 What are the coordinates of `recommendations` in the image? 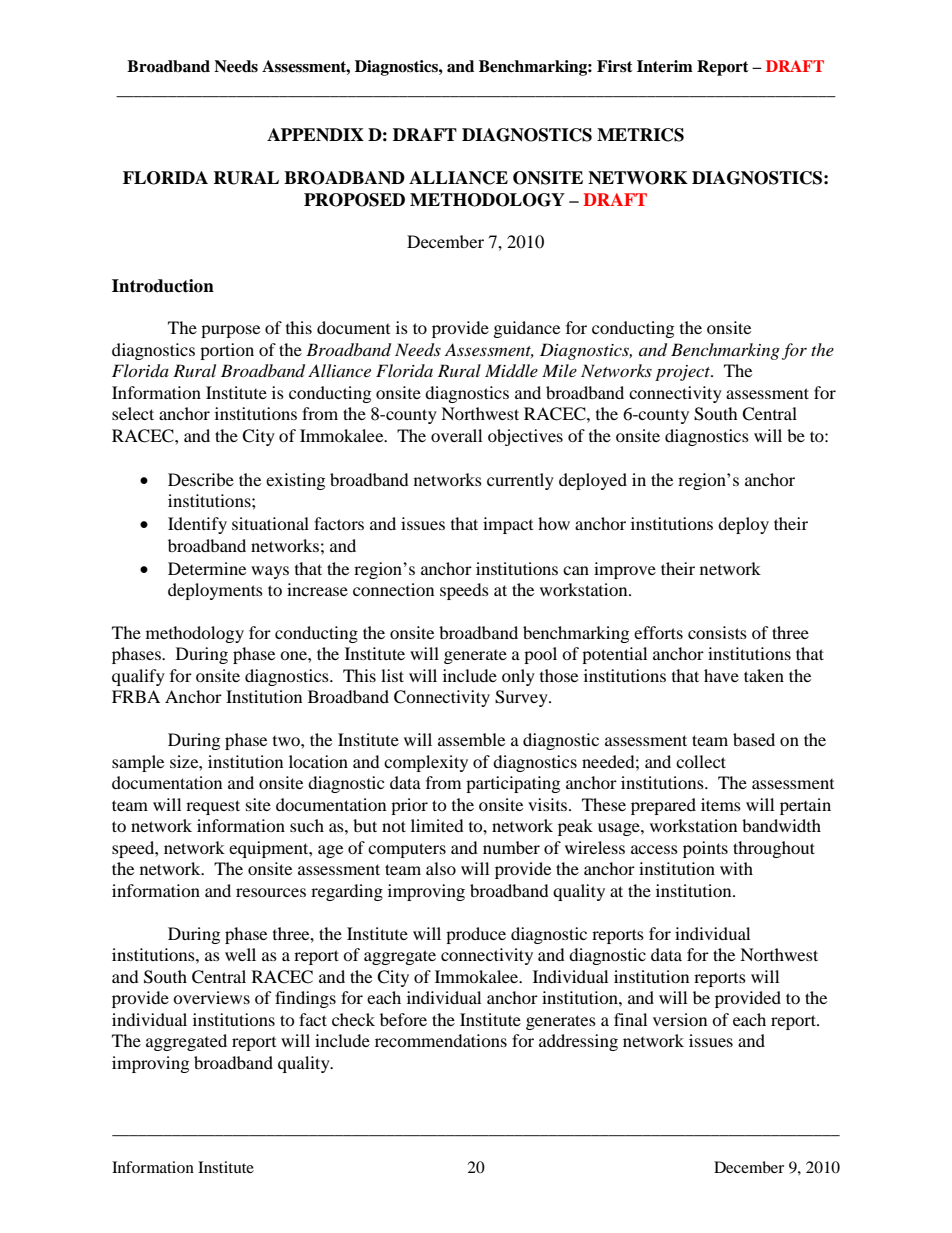 It's located at (441, 1040).
